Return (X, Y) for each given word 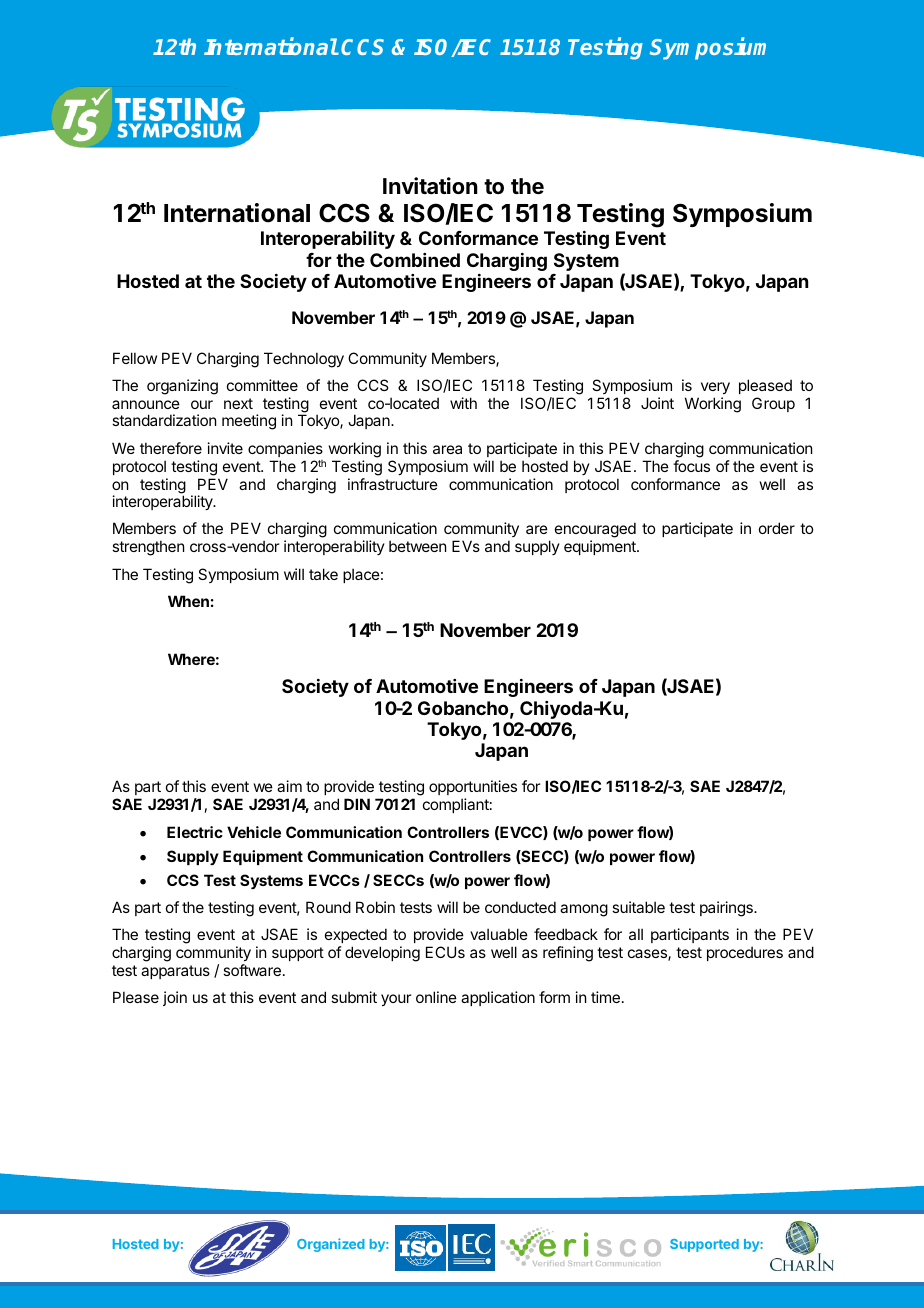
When (188, 601)
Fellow (135, 358)
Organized (331, 1245)
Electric (195, 832)
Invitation (430, 186)
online (436, 997)
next (238, 403)
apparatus (175, 972)
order (777, 528)
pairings (727, 909)
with (463, 403)
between (417, 546)
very (715, 388)
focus (691, 466)
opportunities (473, 787)
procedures (745, 953)
